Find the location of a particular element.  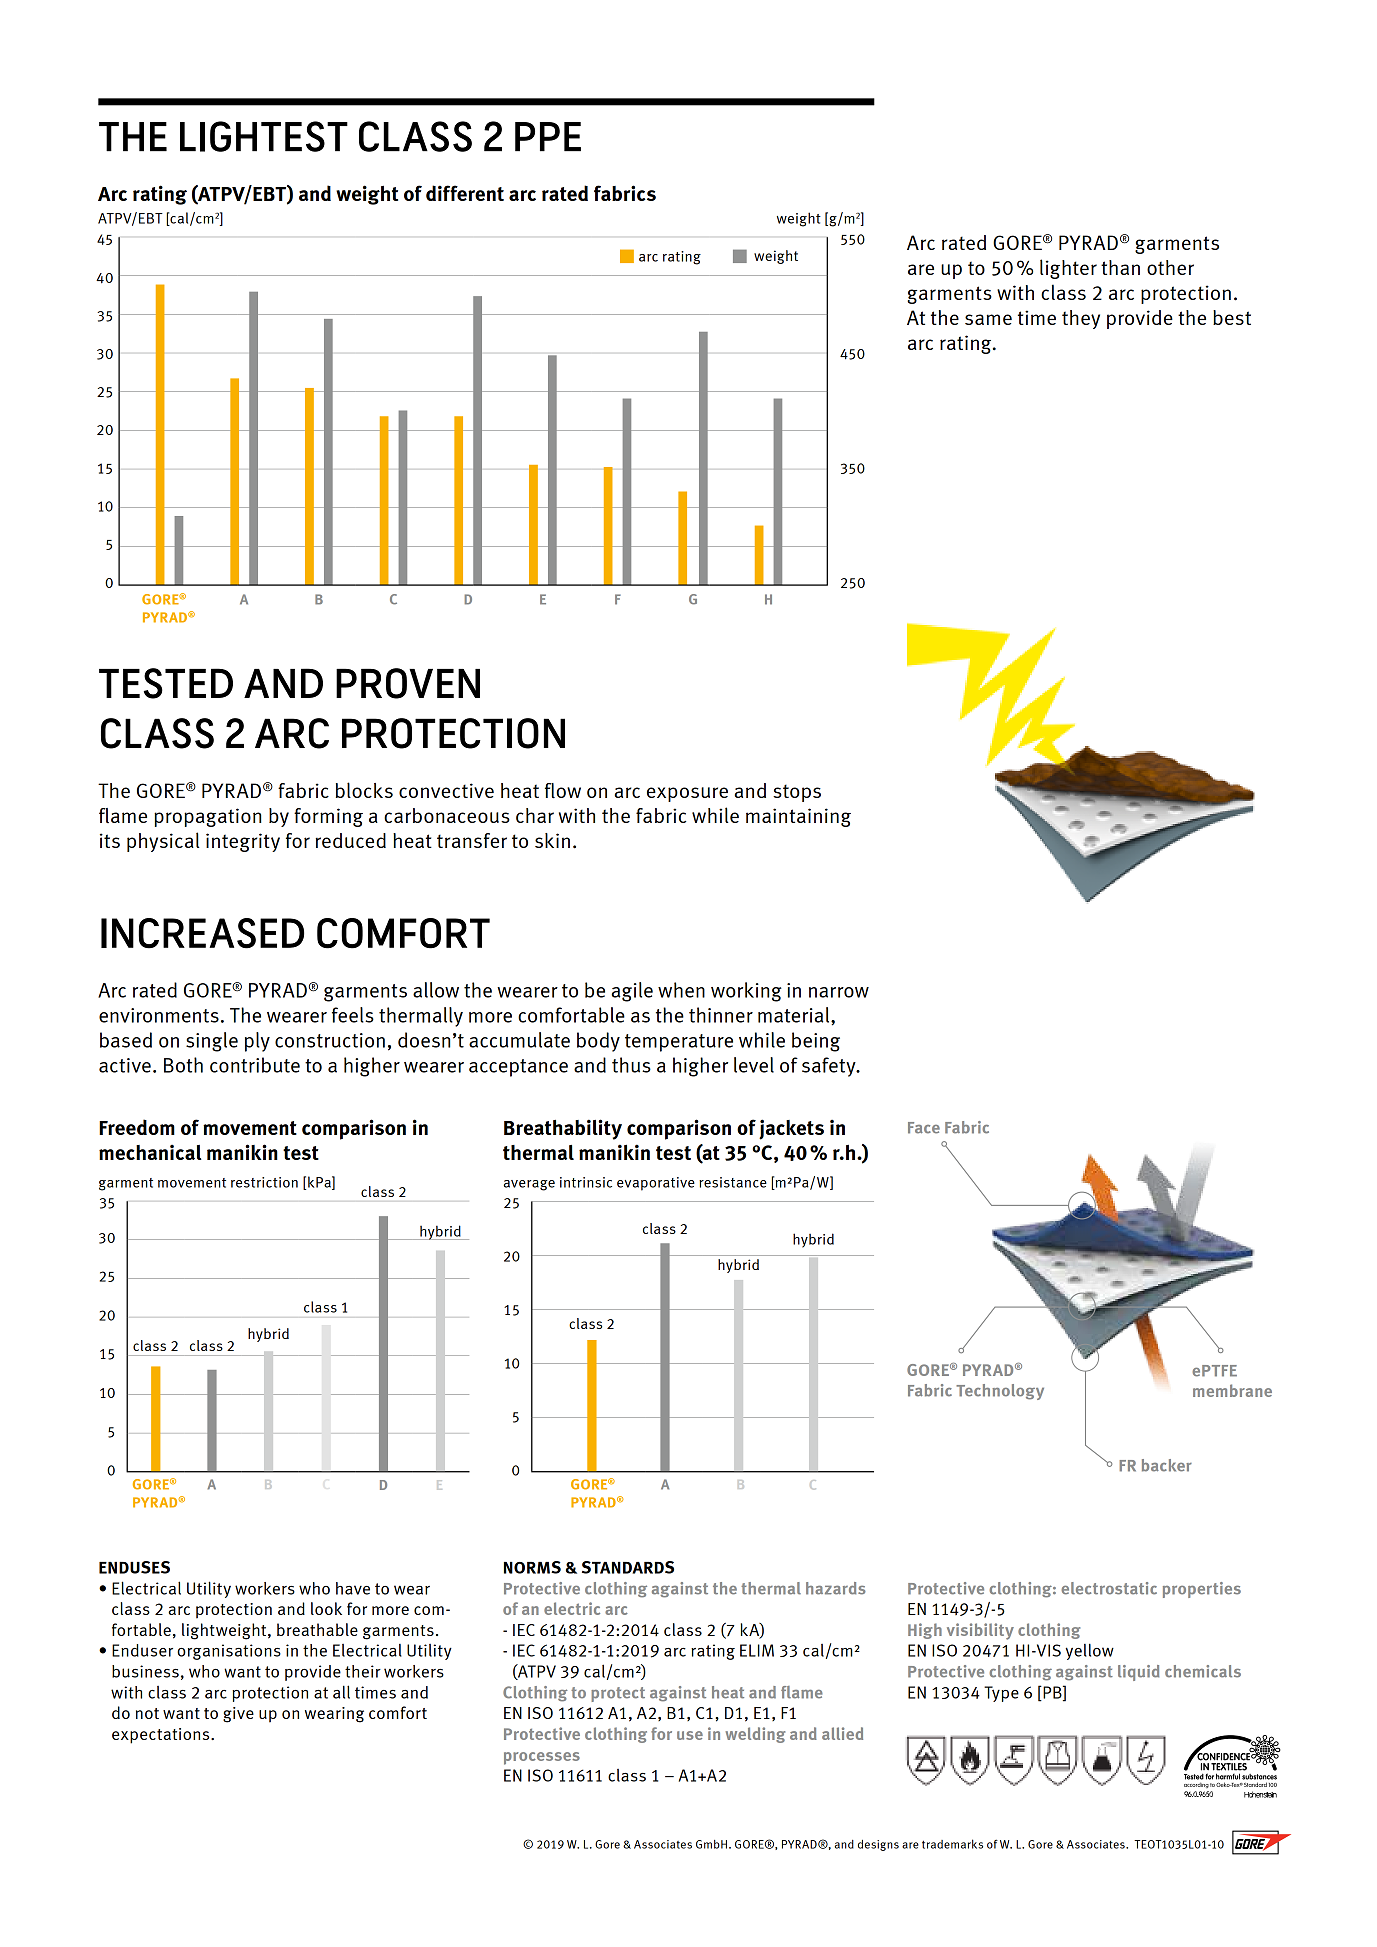

PROVEN is located at coordinates (408, 683).
